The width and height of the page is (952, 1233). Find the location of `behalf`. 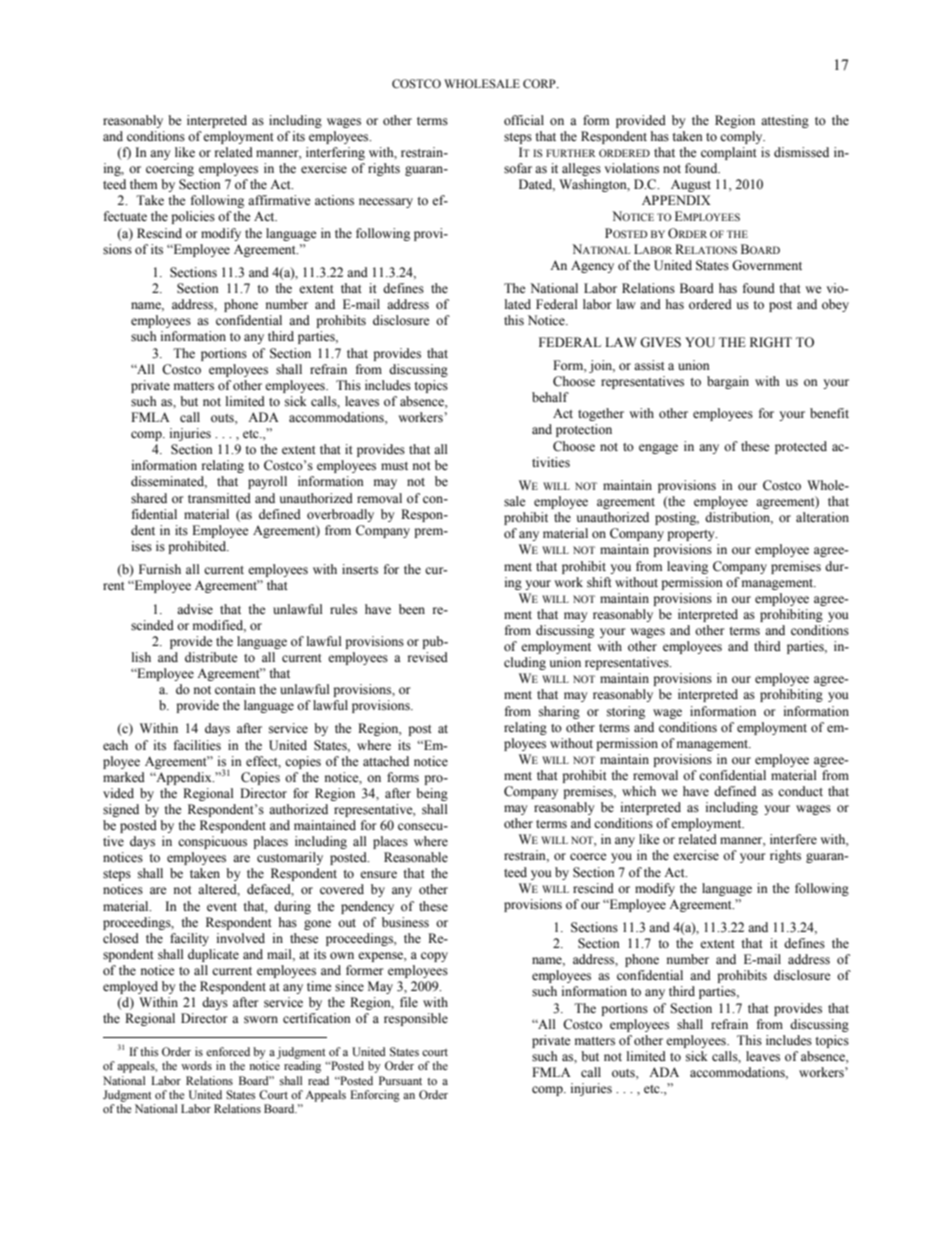

behalf is located at coordinates (550, 397).
